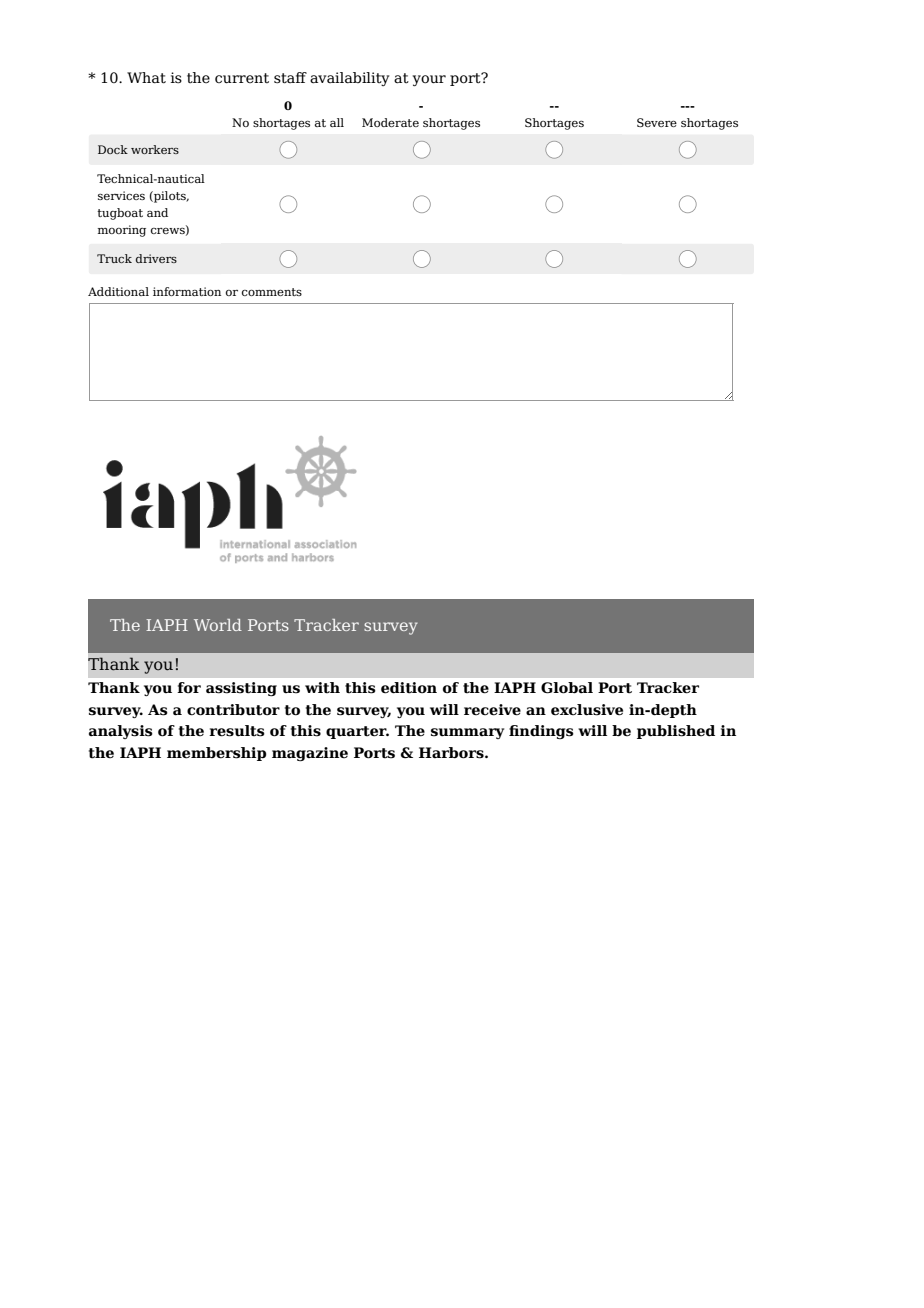  What do you see at coordinates (567, 688) in the screenshot?
I see `Global` at bounding box center [567, 688].
